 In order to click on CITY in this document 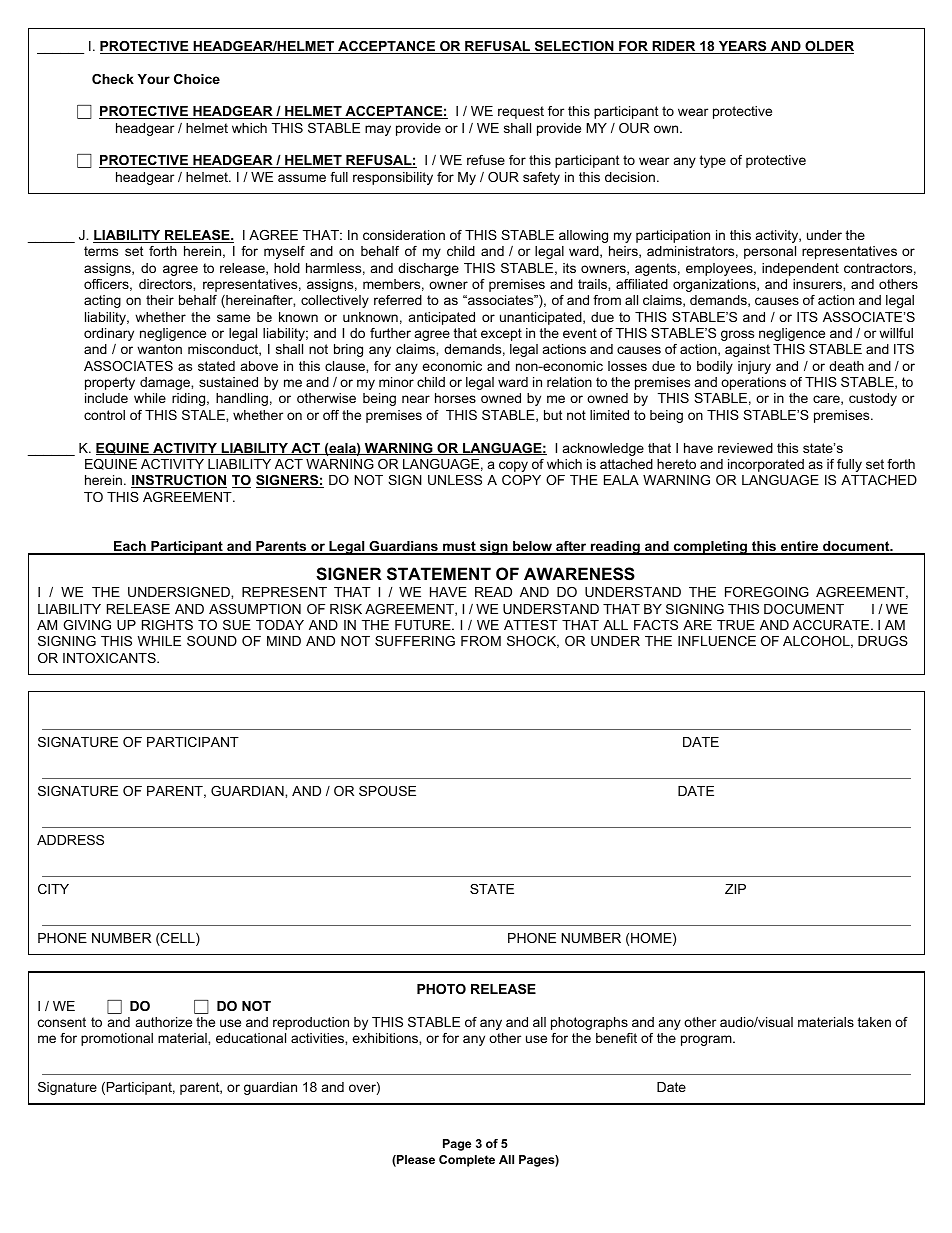, I will do `click(53, 889)`.
